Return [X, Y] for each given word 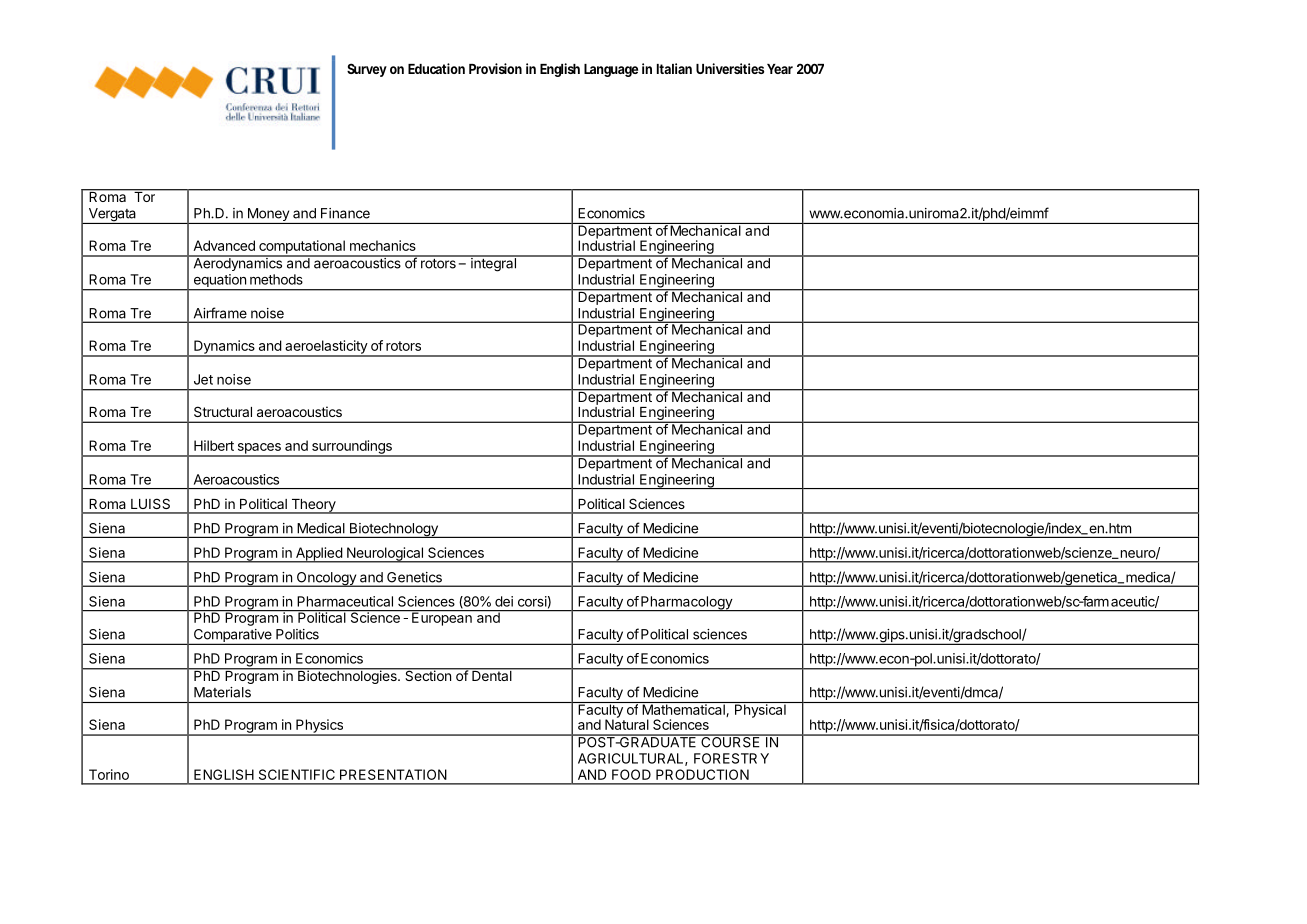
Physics [319, 727]
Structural [223, 411]
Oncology [326, 579]
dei [504, 601]
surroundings [352, 448]
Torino [109, 774]
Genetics [414, 577]
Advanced [224, 245]
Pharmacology [686, 604]
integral [493, 264]
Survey [367, 70]
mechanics [383, 245]
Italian [674, 68]
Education [436, 68]
